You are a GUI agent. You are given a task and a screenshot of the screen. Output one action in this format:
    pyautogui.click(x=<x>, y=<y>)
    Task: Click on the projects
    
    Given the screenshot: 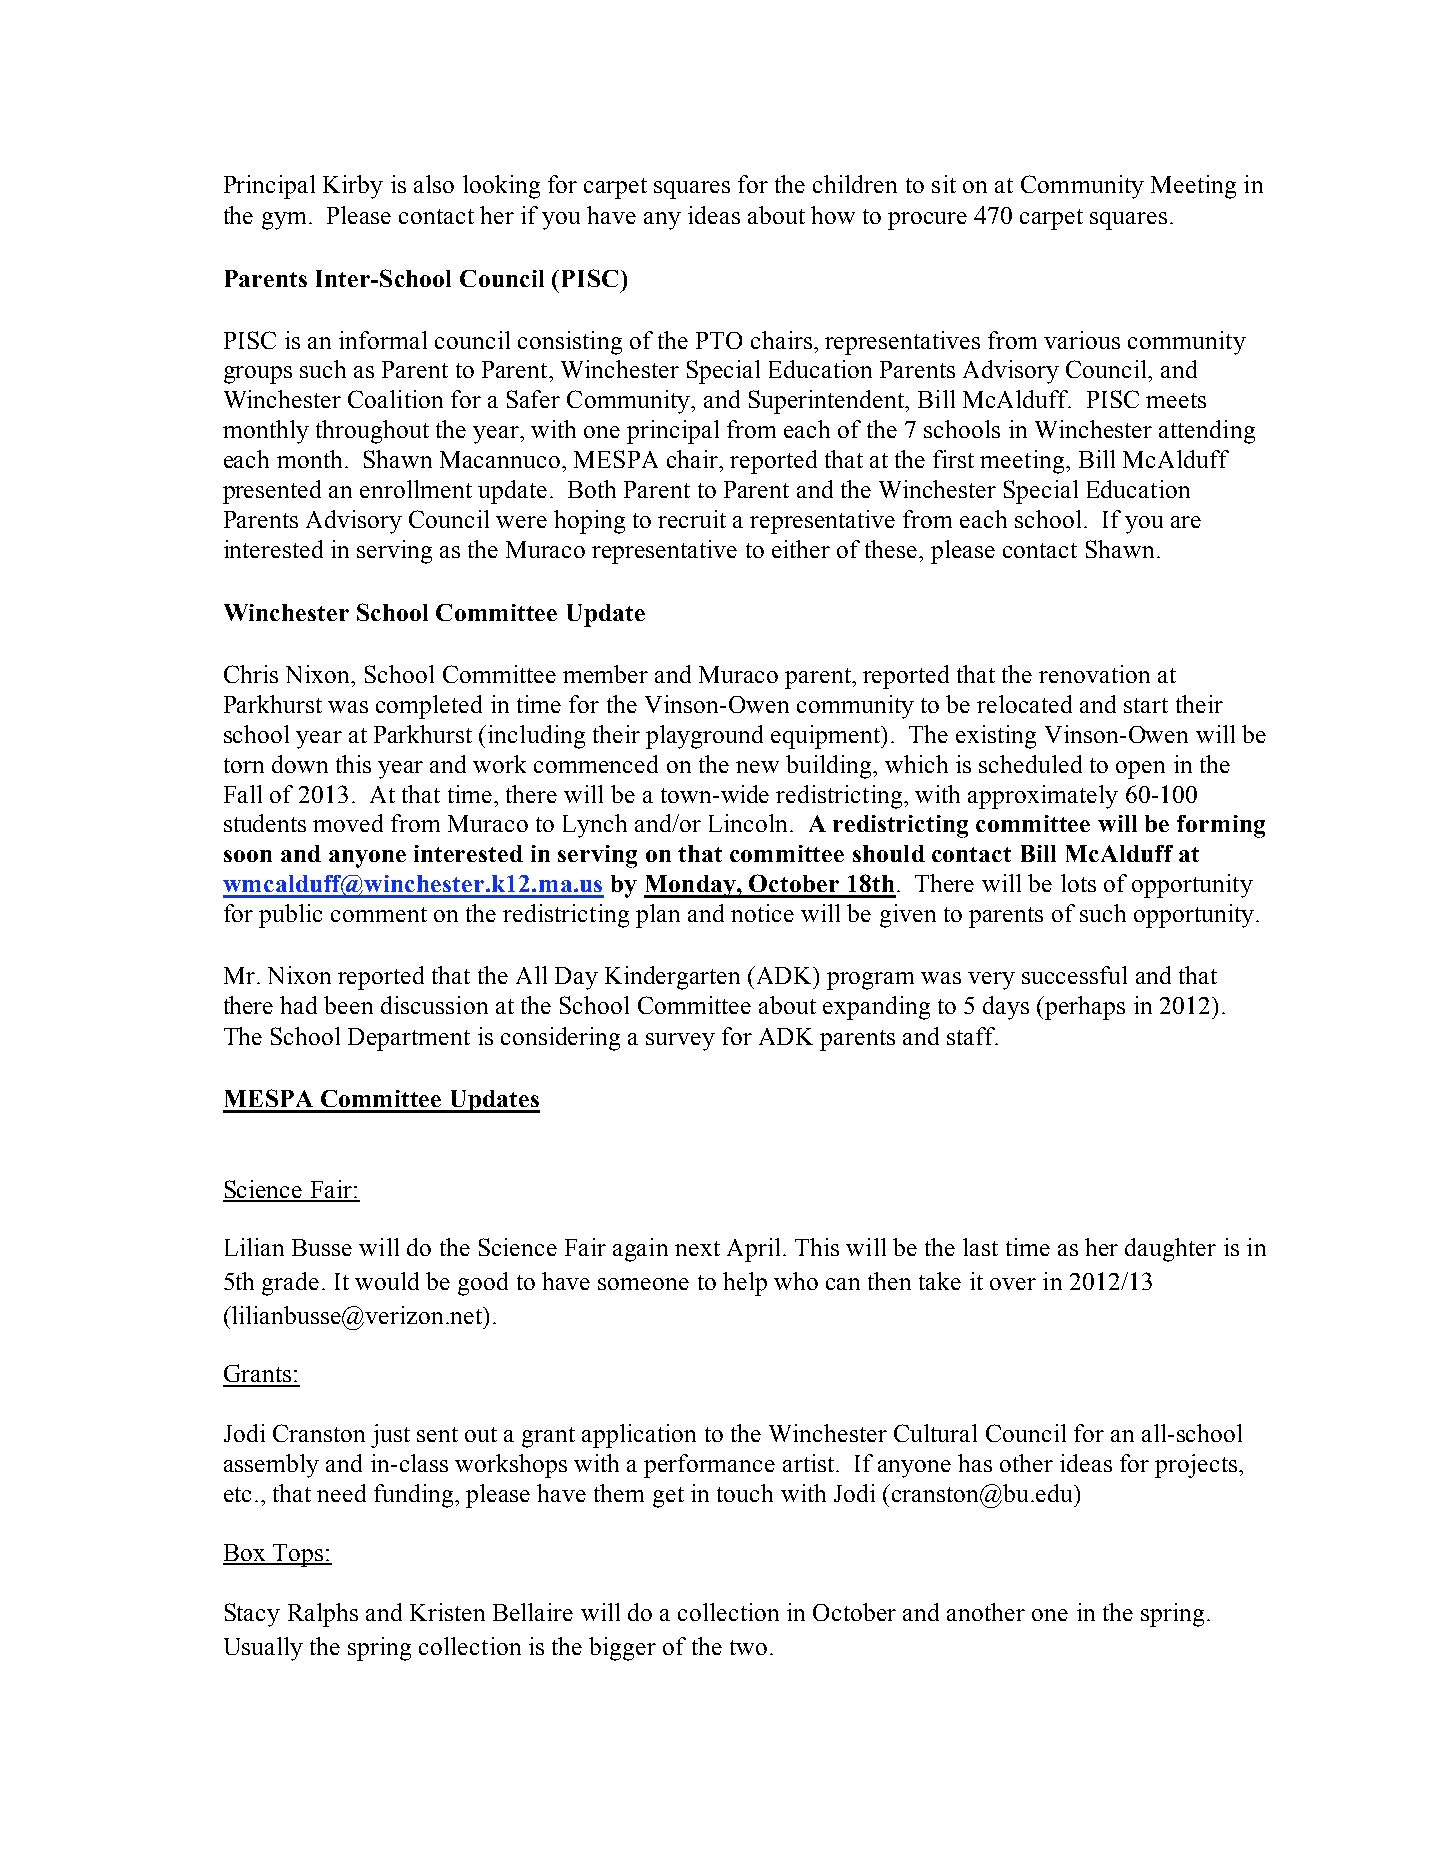 What is the action you would take?
    pyautogui.click(x=1197, y=1466)
